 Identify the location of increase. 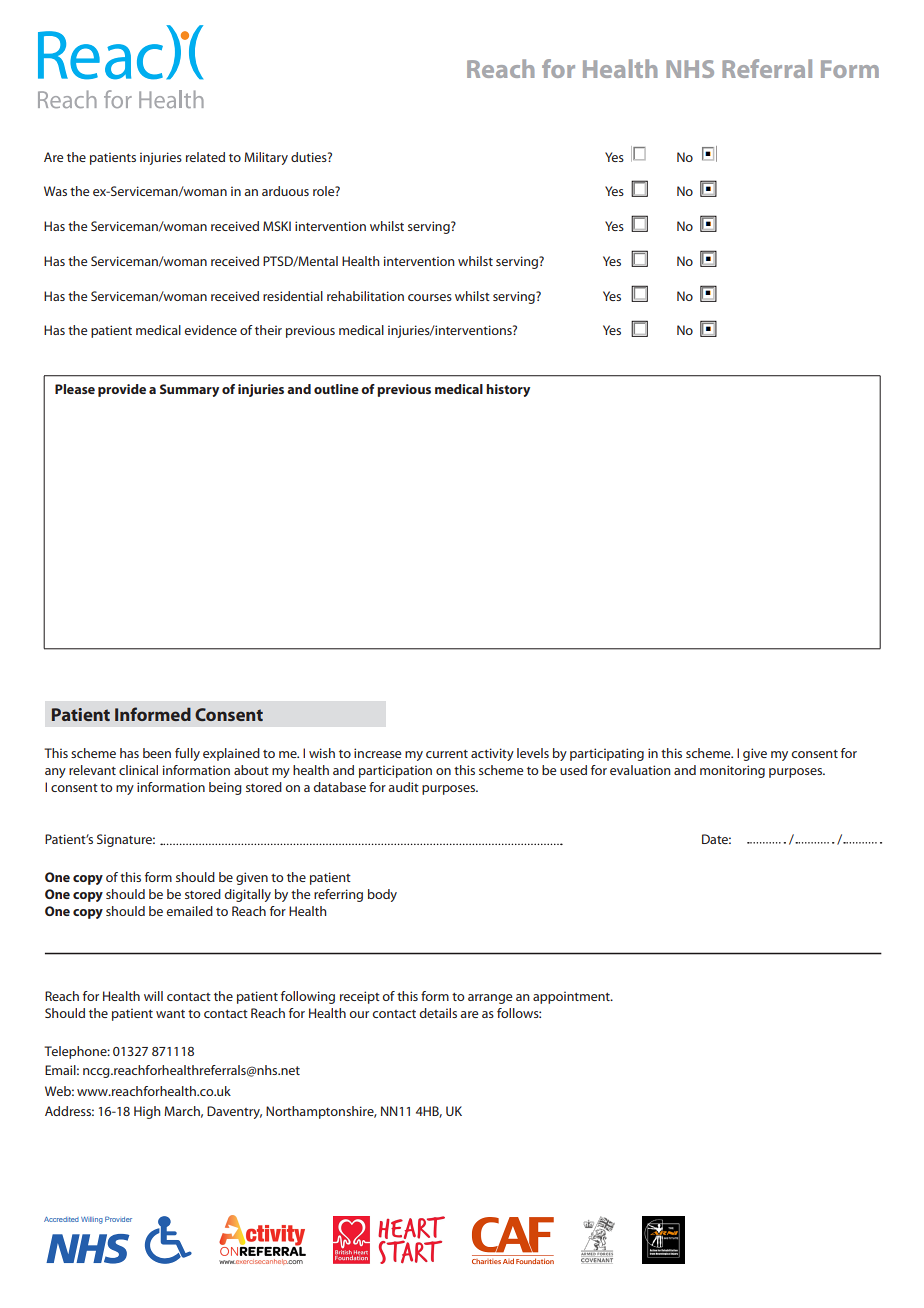
(377, 753).
